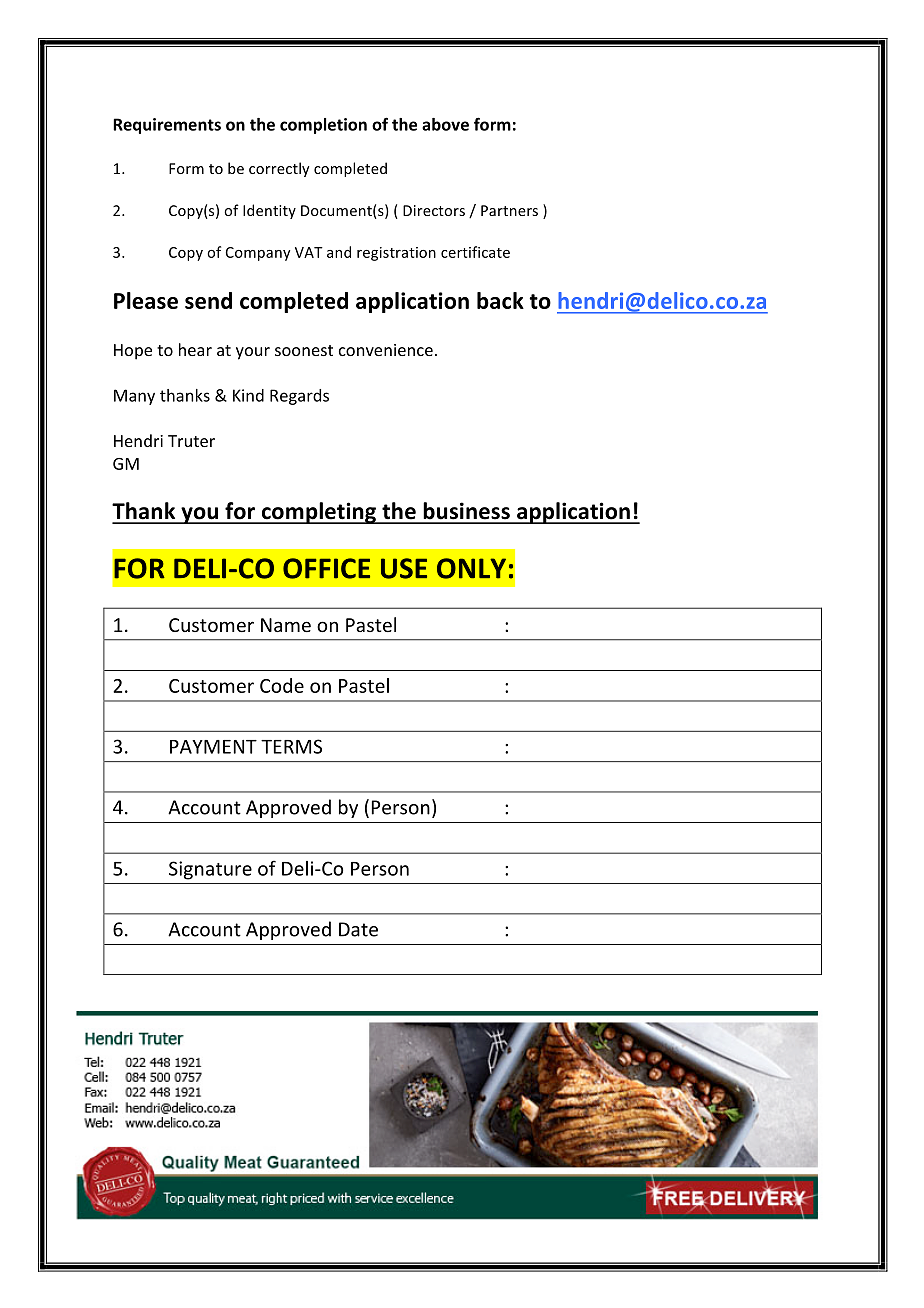 The width and height of the screenshot is (924, 1308). What do you see at coordinates (291, 746) in the screenshot?
I see `TERMS` at bounding box center [291, 746].
